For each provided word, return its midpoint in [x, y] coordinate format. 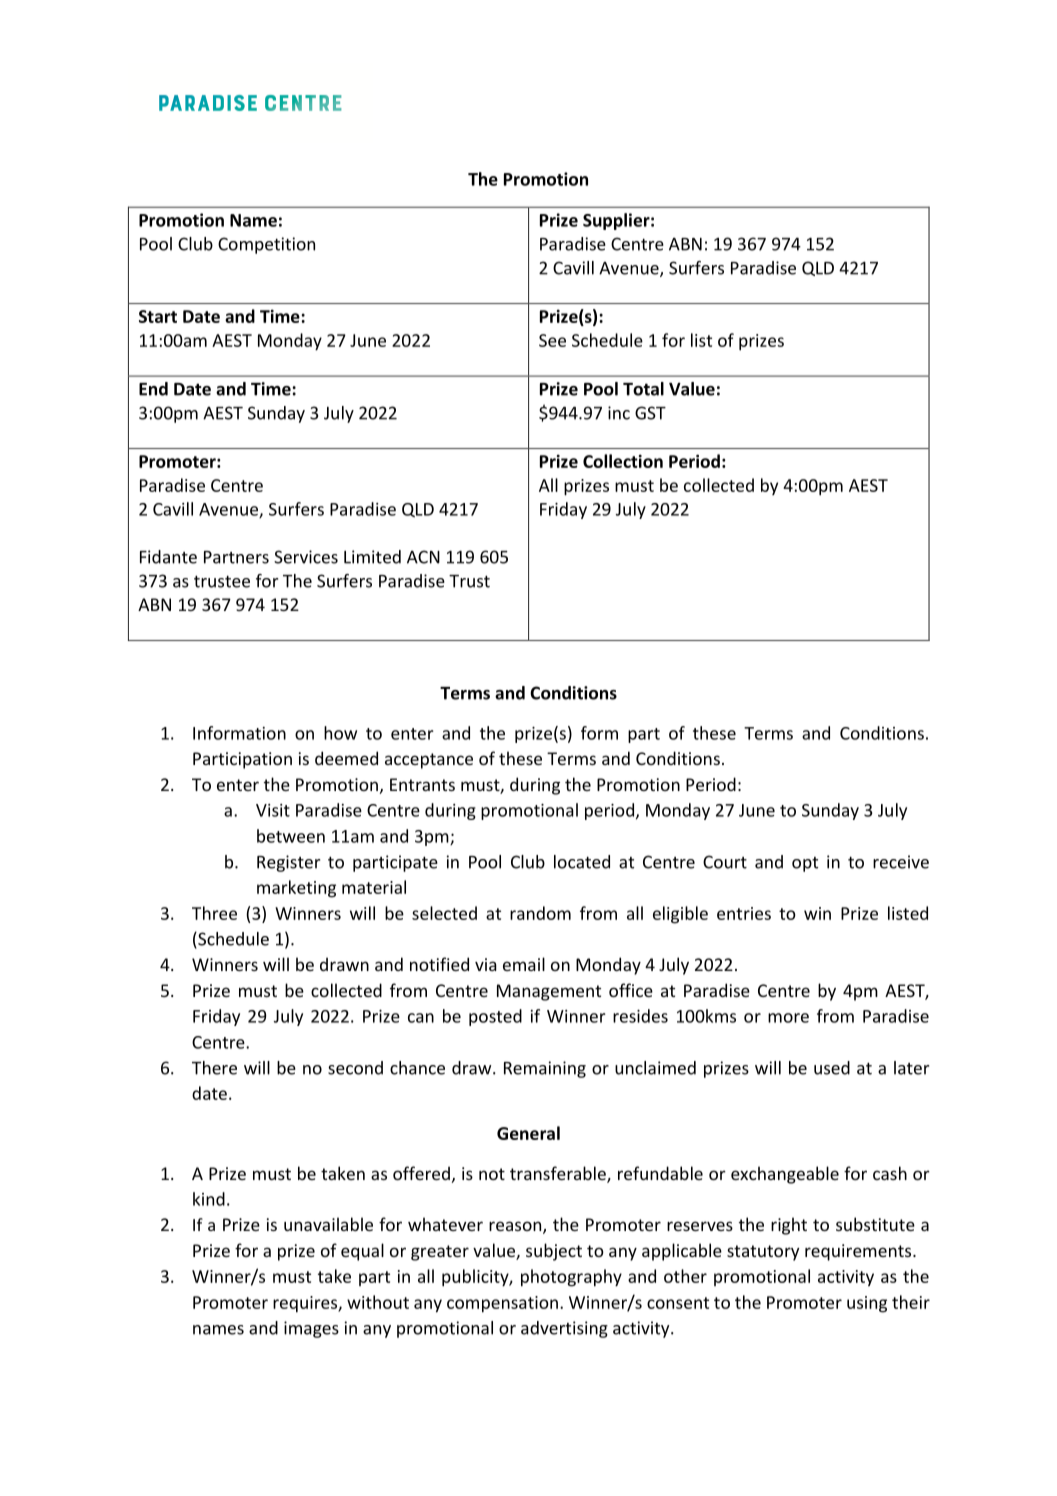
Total [643, 389]
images [311, 1329]
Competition [266, 245]
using [867, 1304]
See [552, 340]
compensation [502, 1304]
